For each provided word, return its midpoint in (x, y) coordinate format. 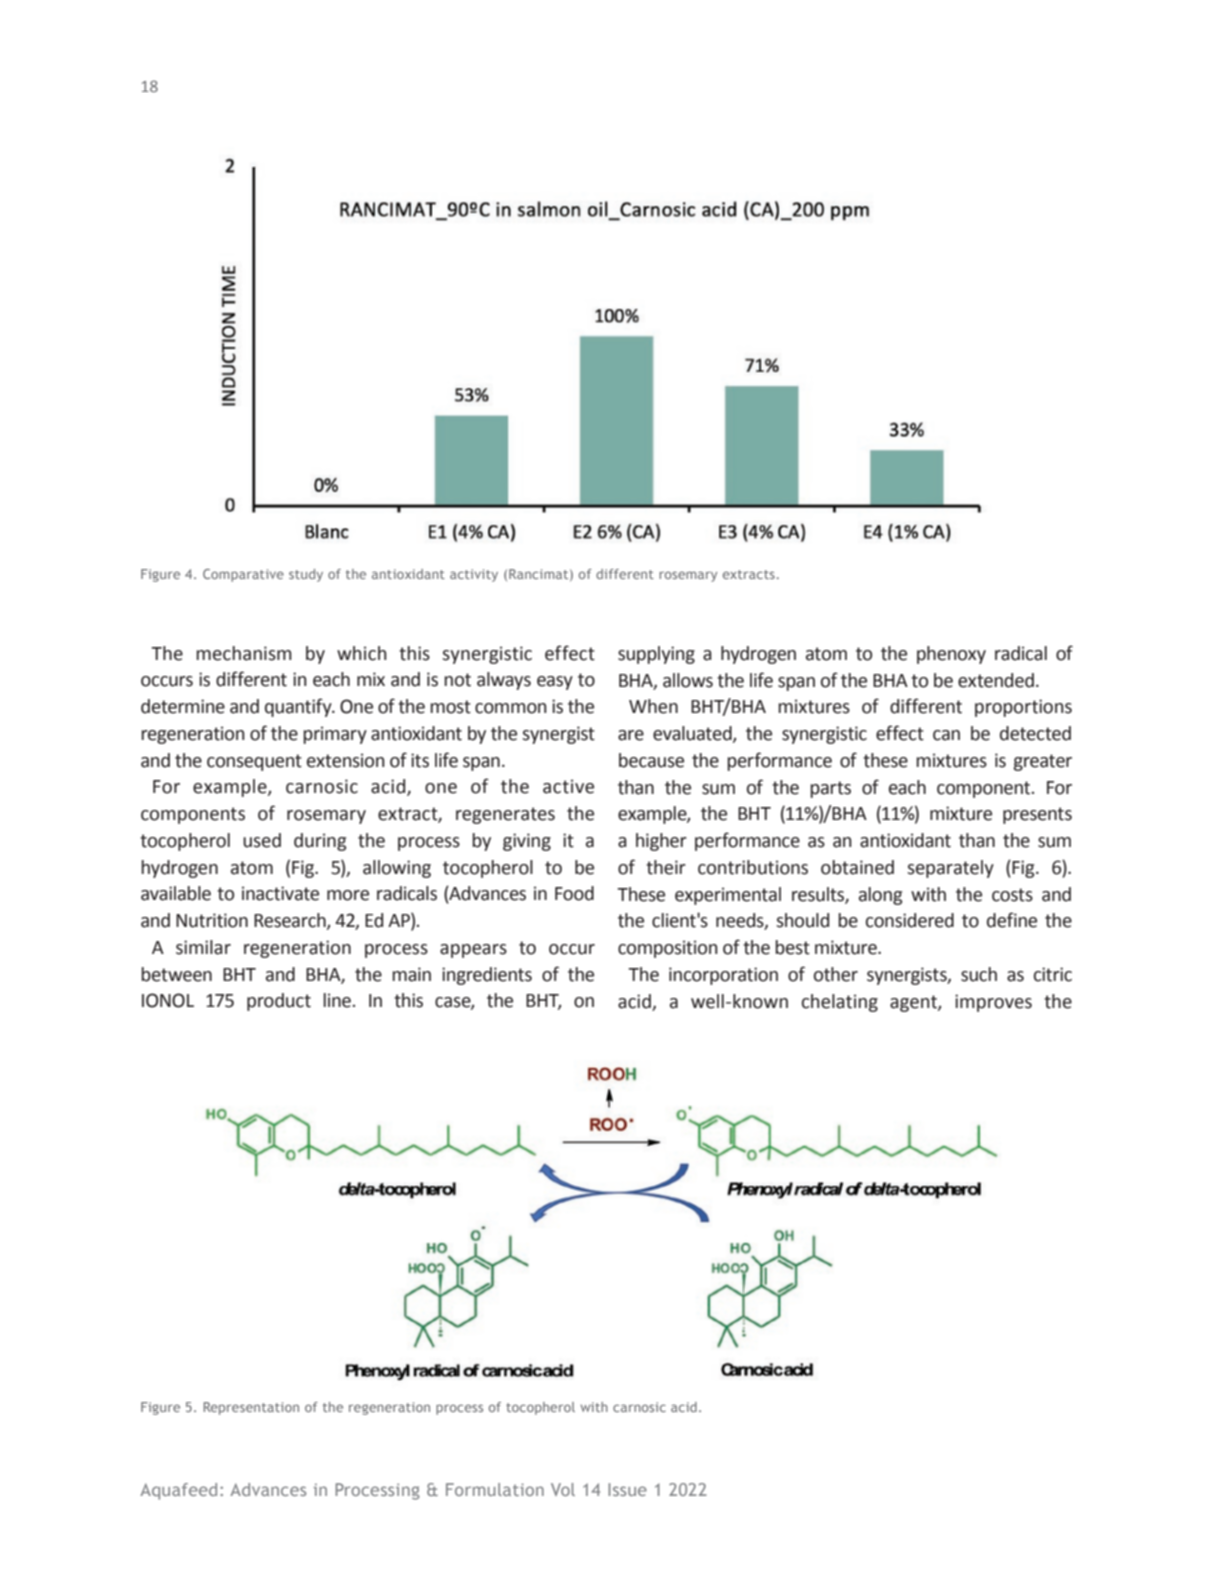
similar (203, 947)
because (651, 760)
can (946, 735)
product (279, 1002)
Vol (563, 1489)
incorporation (723, 976)
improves (993, 1003)
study (306, 575)
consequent (254, 762)
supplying (656, 655)
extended (996, 680)
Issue (627, 1489)
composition (668, 949)
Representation (251, 1408)
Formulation (495, 1489)
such (979, 974)
